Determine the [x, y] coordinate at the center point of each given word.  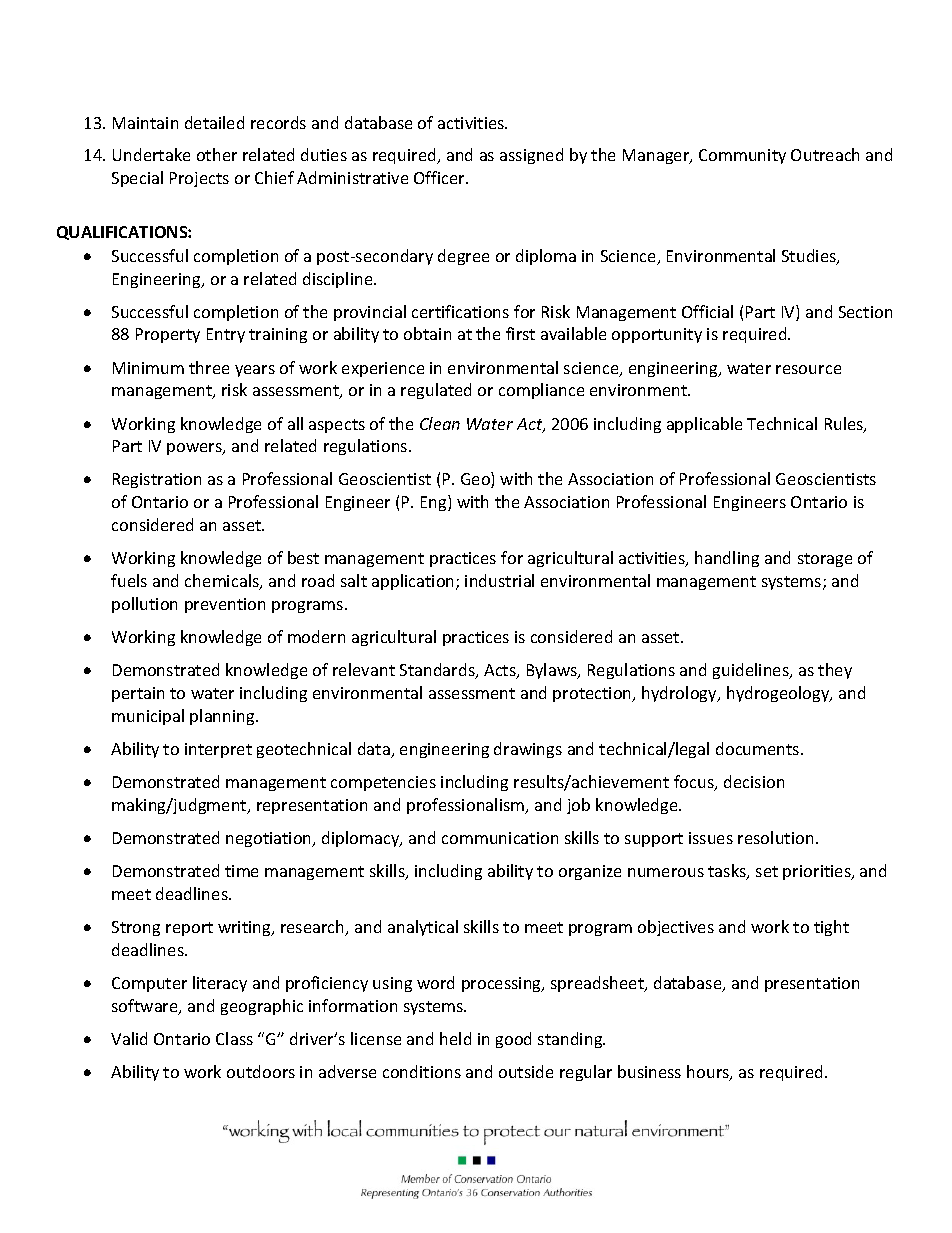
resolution [775, 837]
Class [234, 1038]
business [649, 1071]
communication [500, 838]
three [209, 367]
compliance [541, 391]
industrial [499, 580]
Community [742, 156]
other [217, 154]
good [513, 1040]
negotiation [270, 839]
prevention [225, 605]
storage [825, 560]
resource [808, 369]
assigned [531, 156]
